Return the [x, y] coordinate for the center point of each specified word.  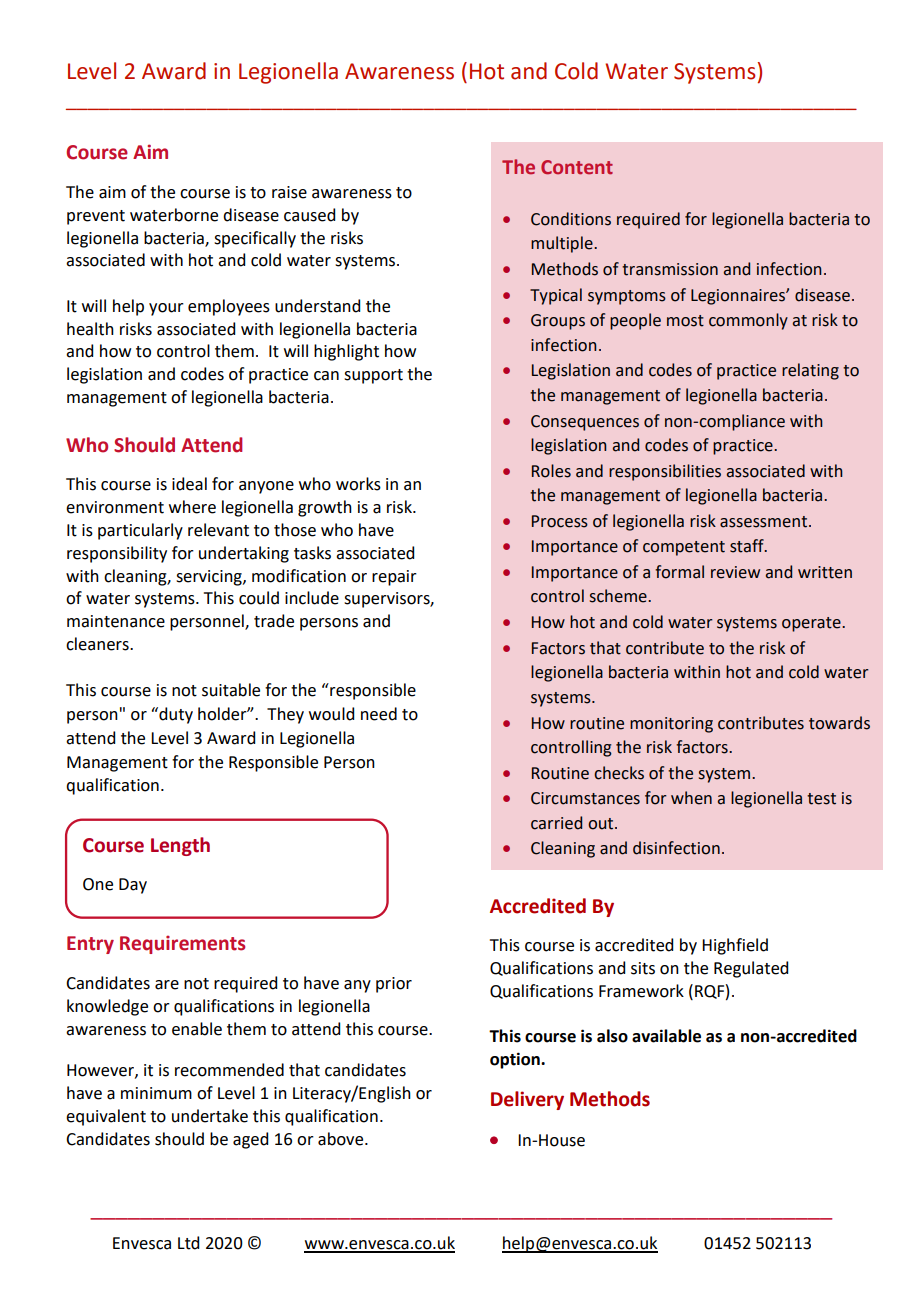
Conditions [571, 219]
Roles [551, 471]
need [379, 714]
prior [394, 985]
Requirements [182, 944]
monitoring [671, 725]
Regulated [751, 969]
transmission [670, 269]
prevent [96, 217]
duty [175, 715]
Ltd [188, 1243]
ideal [189, 484]
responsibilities [665, 472]
